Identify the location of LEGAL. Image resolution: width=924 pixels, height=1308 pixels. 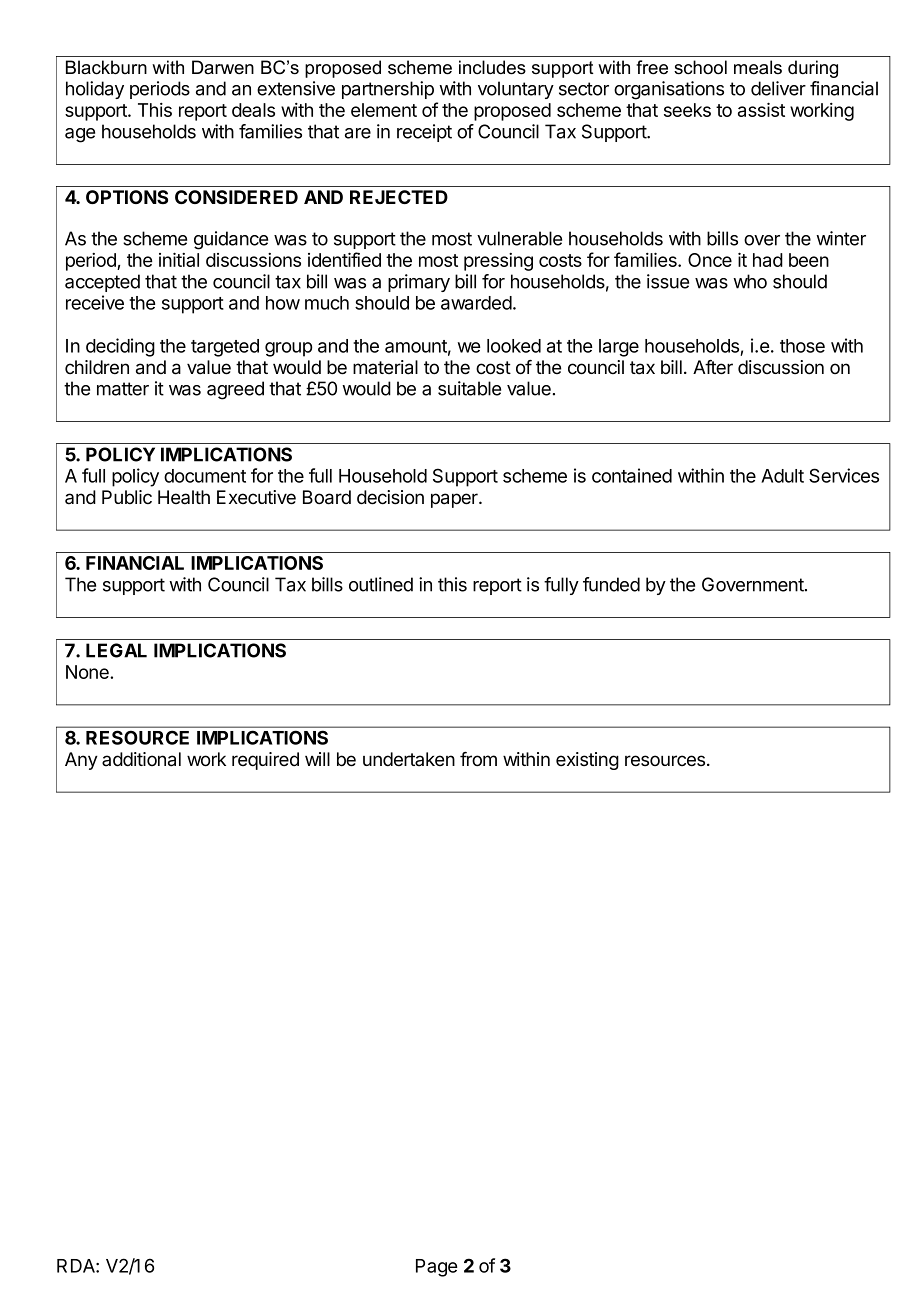
(116, 650).
